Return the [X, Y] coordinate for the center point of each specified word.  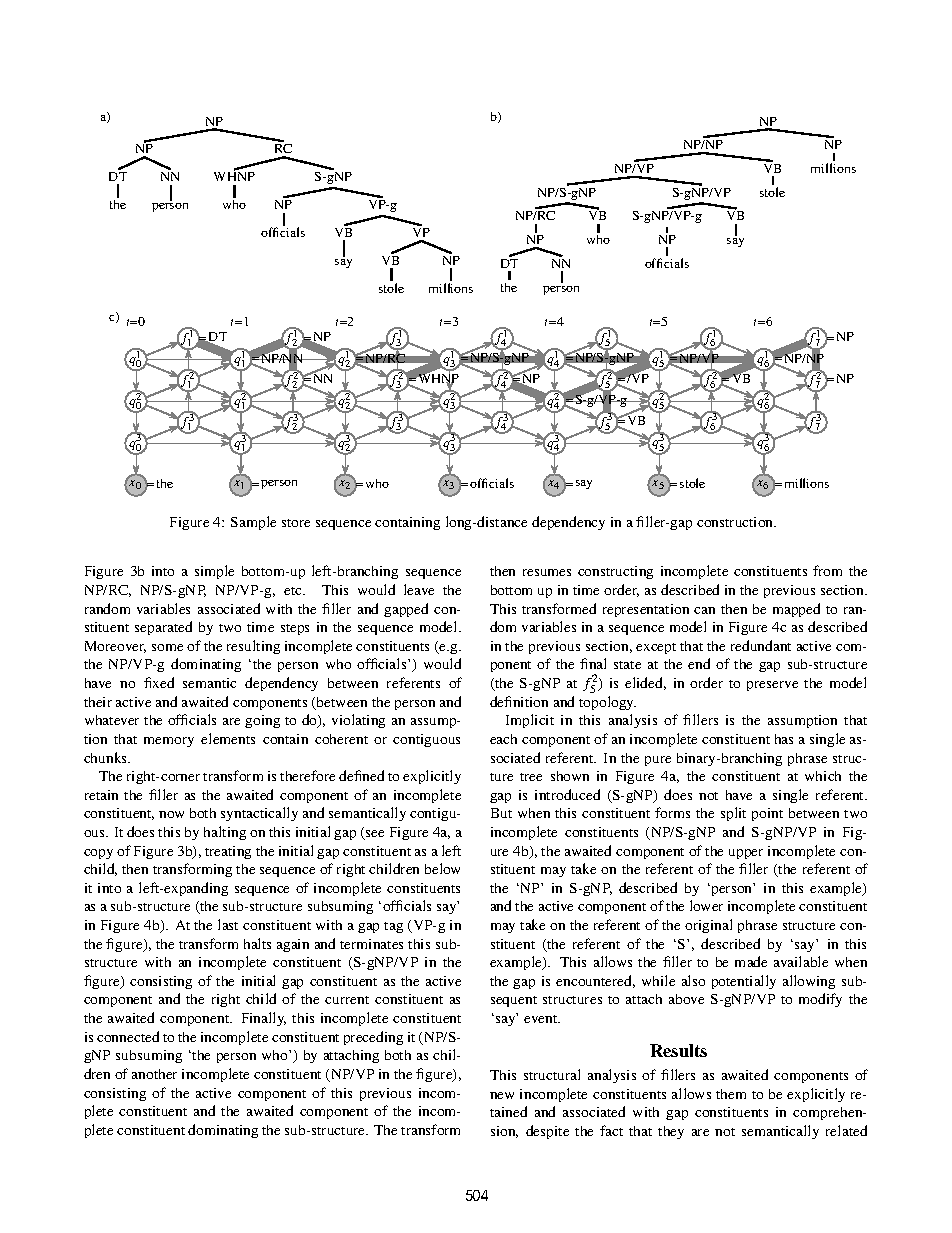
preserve [772, 686]
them [731, 1094]
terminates [371, 944]
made [751, 961]
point [767, 814]
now [171, 814]
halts [257, 943]
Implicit [530, 721]
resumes [547, 572]
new [502, 1095]
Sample [253, 523]
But [501, 813]
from [827, 570]
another [154, 1074]
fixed [159, 682]
